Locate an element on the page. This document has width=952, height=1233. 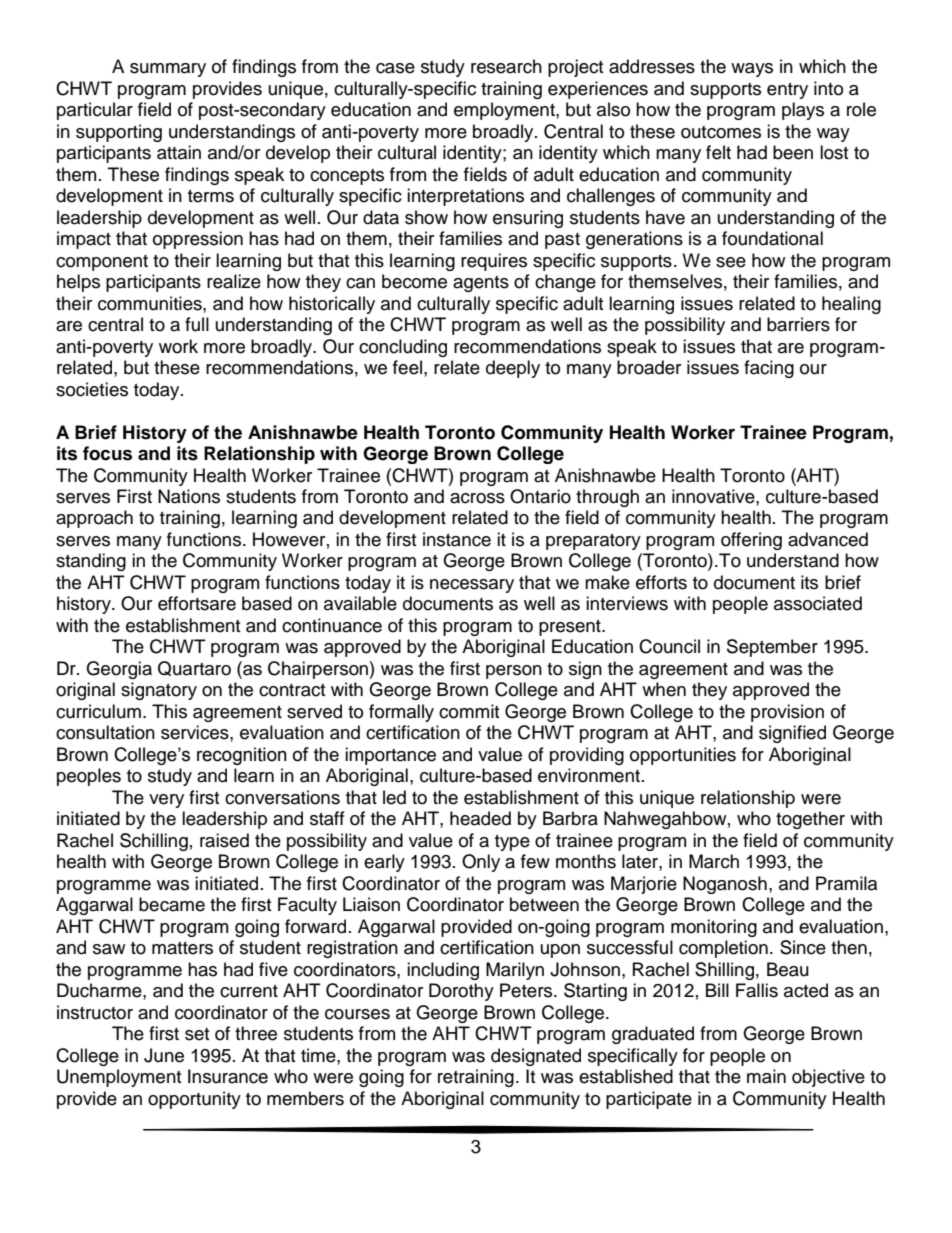
provision is located at coordinates (787, 713).
